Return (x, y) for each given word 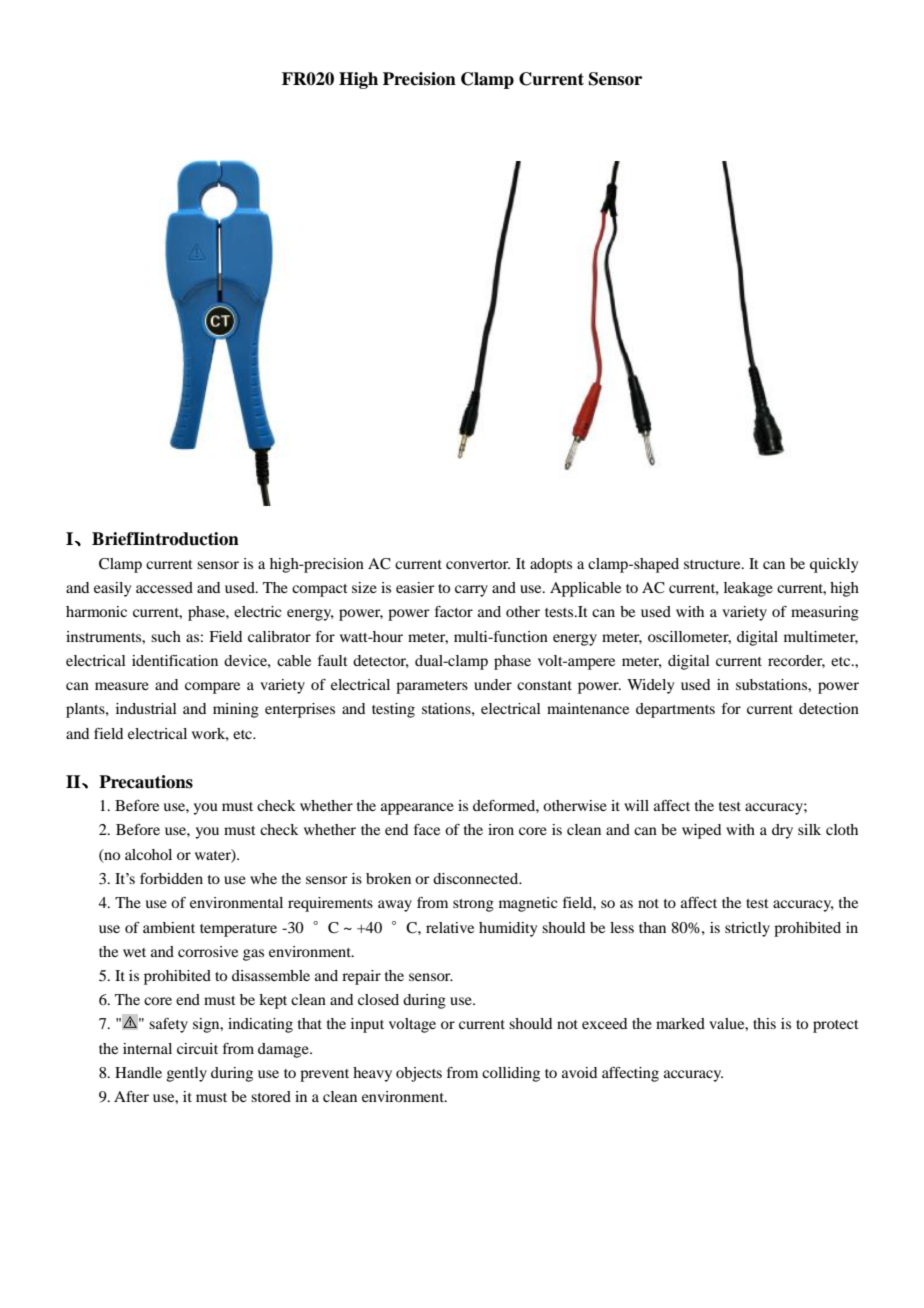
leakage (748, 589)
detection (829, 708)
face (427, 829)
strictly (747, 929)
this (764, 1023)
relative (450, 927)
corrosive (208, 951)
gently (187, 1074)
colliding (511, 1074)
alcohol (148, 854)
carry (471, 591)
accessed (164, 587)
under (493, 684)
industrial (146, 708)
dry (782, 831)
